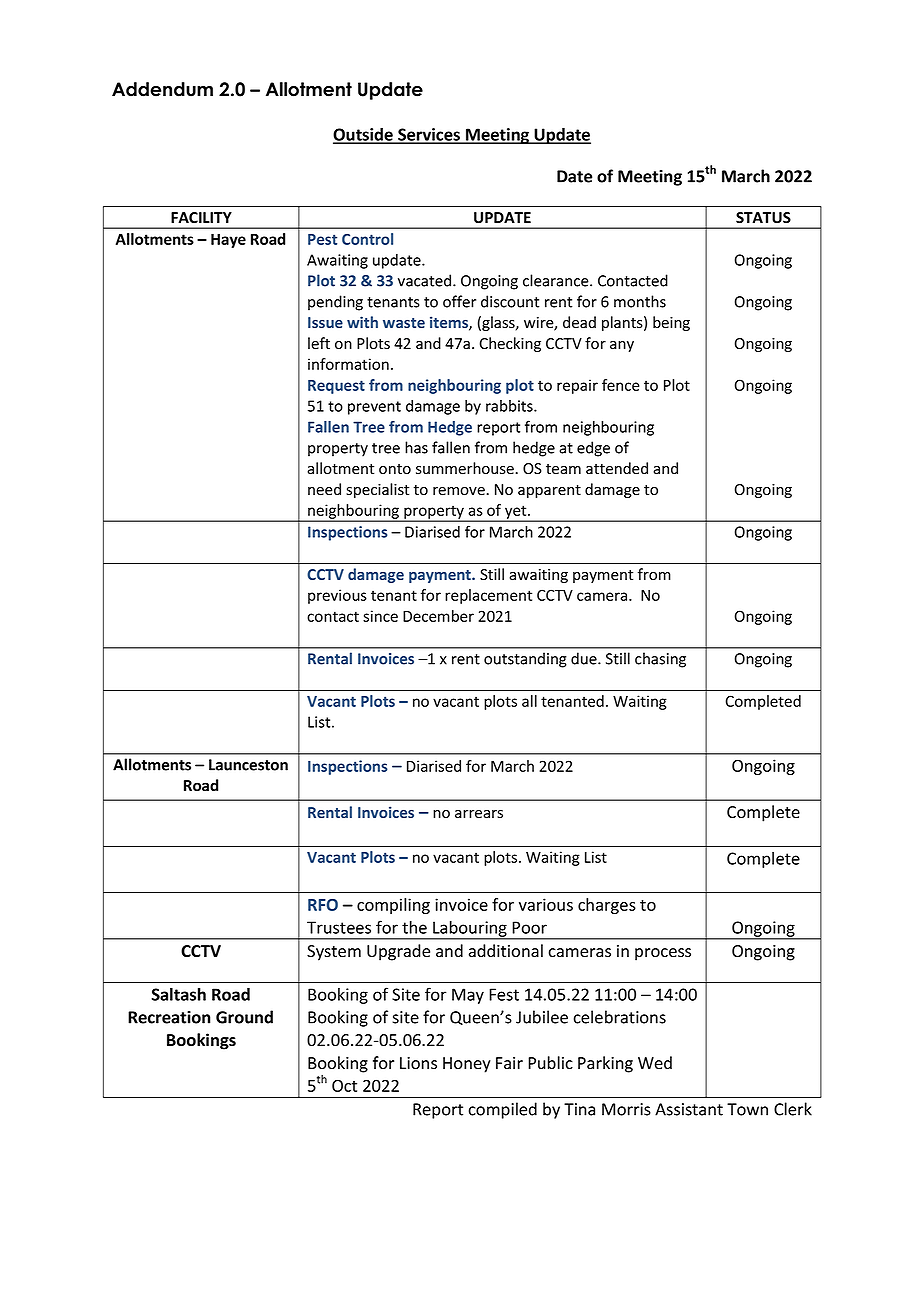  Describe the element at coordinates (244, 1017) in the screenshot. I see `Ground` at that location.
